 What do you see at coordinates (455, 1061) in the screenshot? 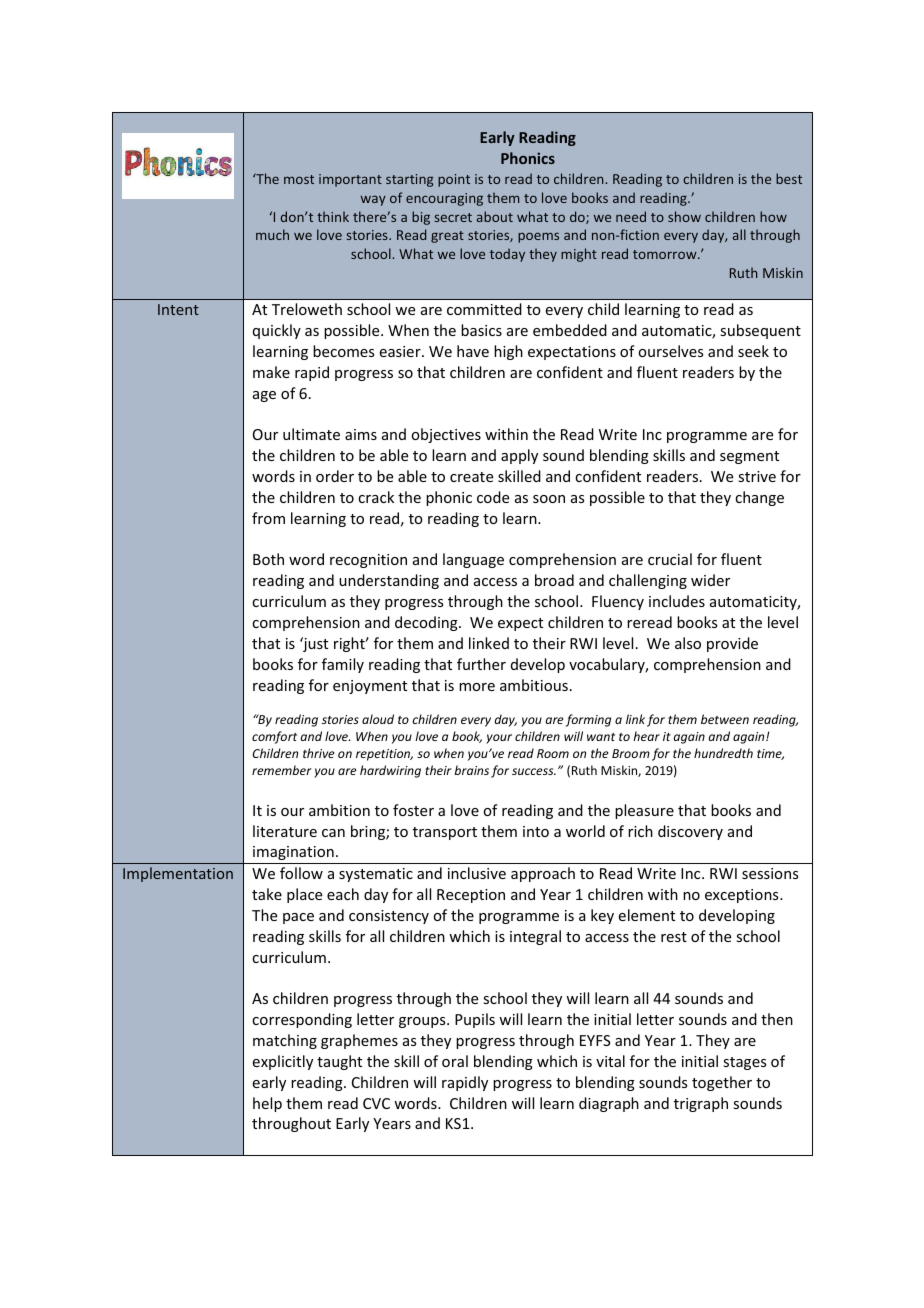
I see `oral` at bounding box center [455, 1061].
